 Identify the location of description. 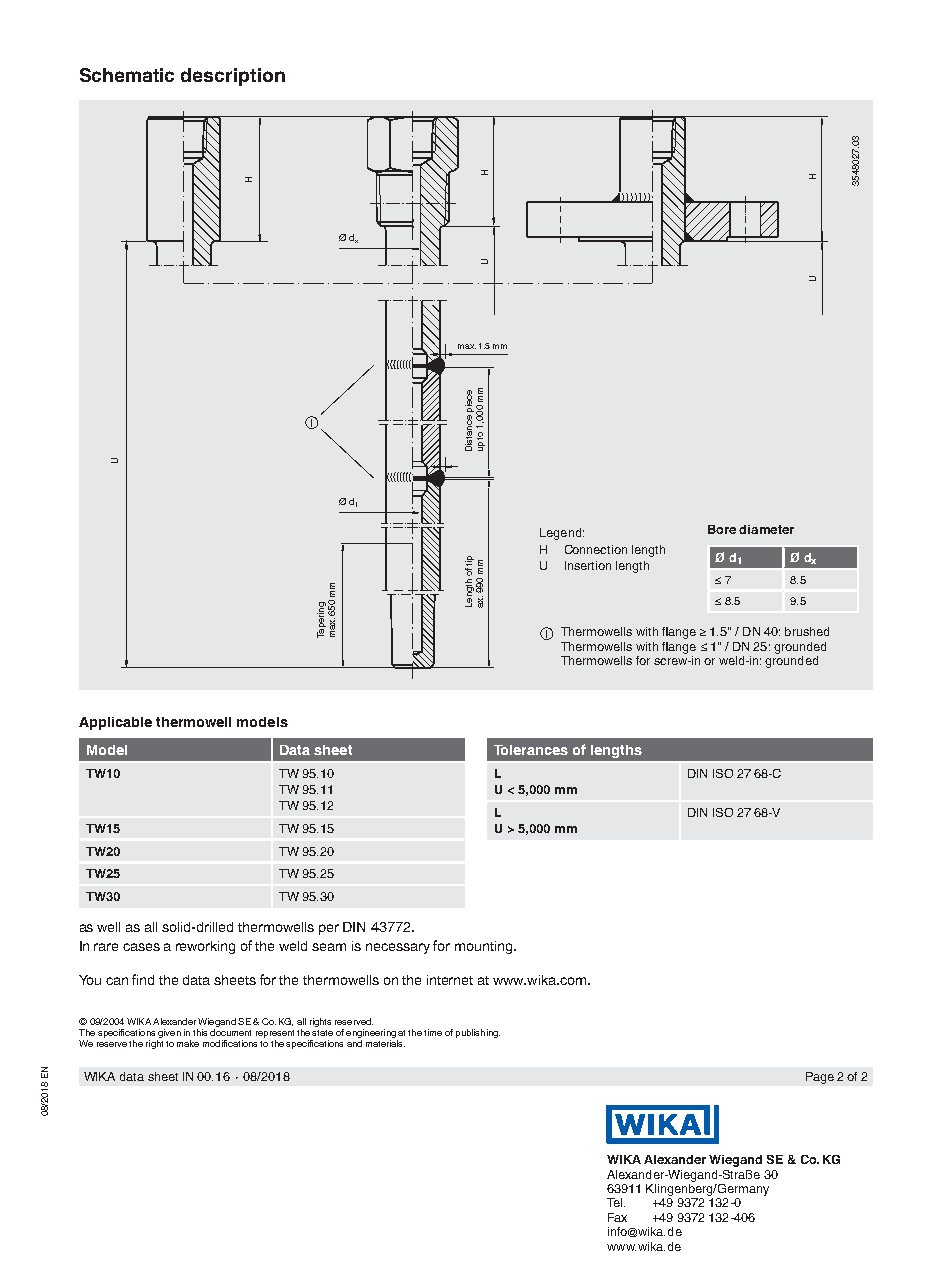
(233, 77).
